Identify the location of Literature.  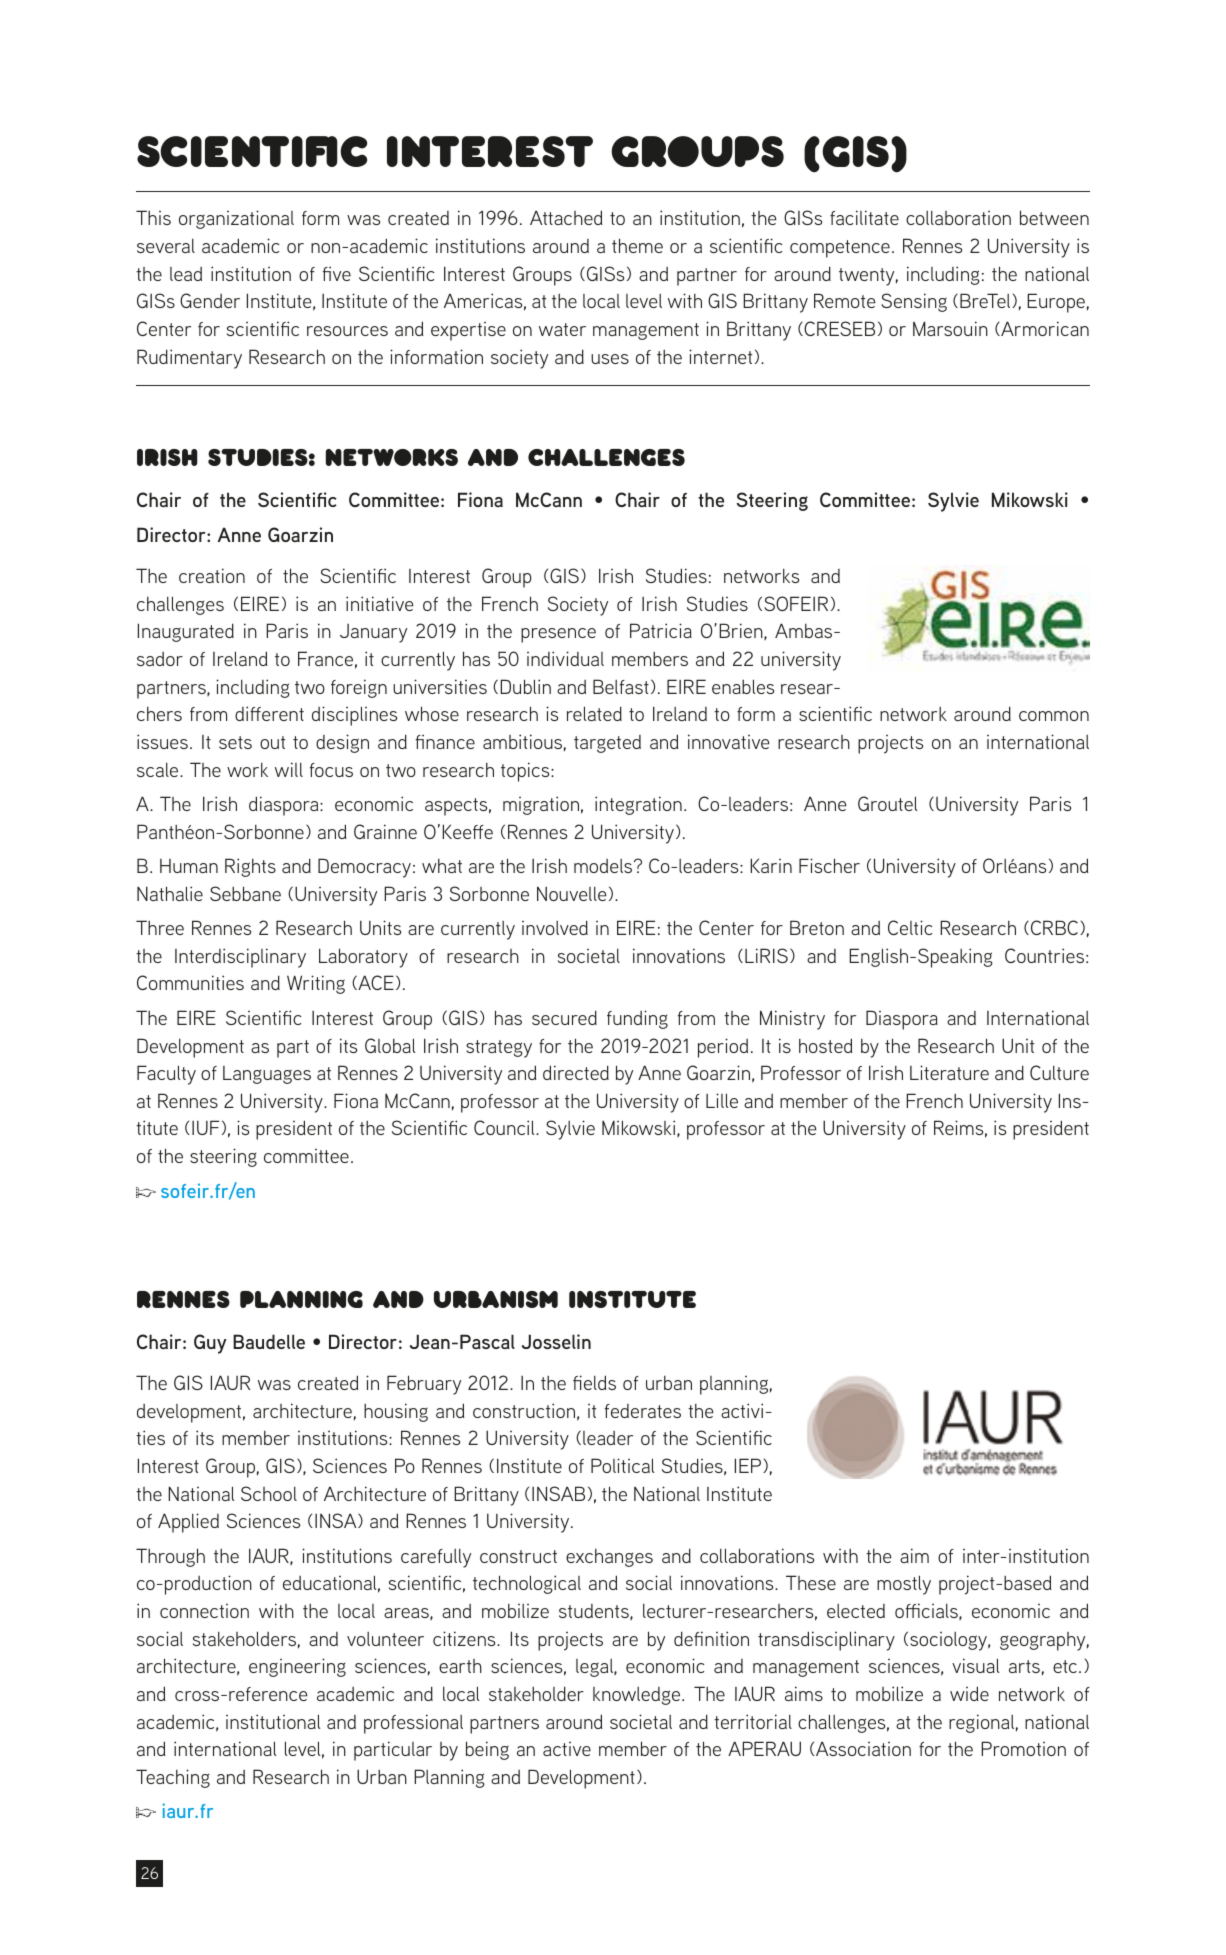
(949, 1072).
